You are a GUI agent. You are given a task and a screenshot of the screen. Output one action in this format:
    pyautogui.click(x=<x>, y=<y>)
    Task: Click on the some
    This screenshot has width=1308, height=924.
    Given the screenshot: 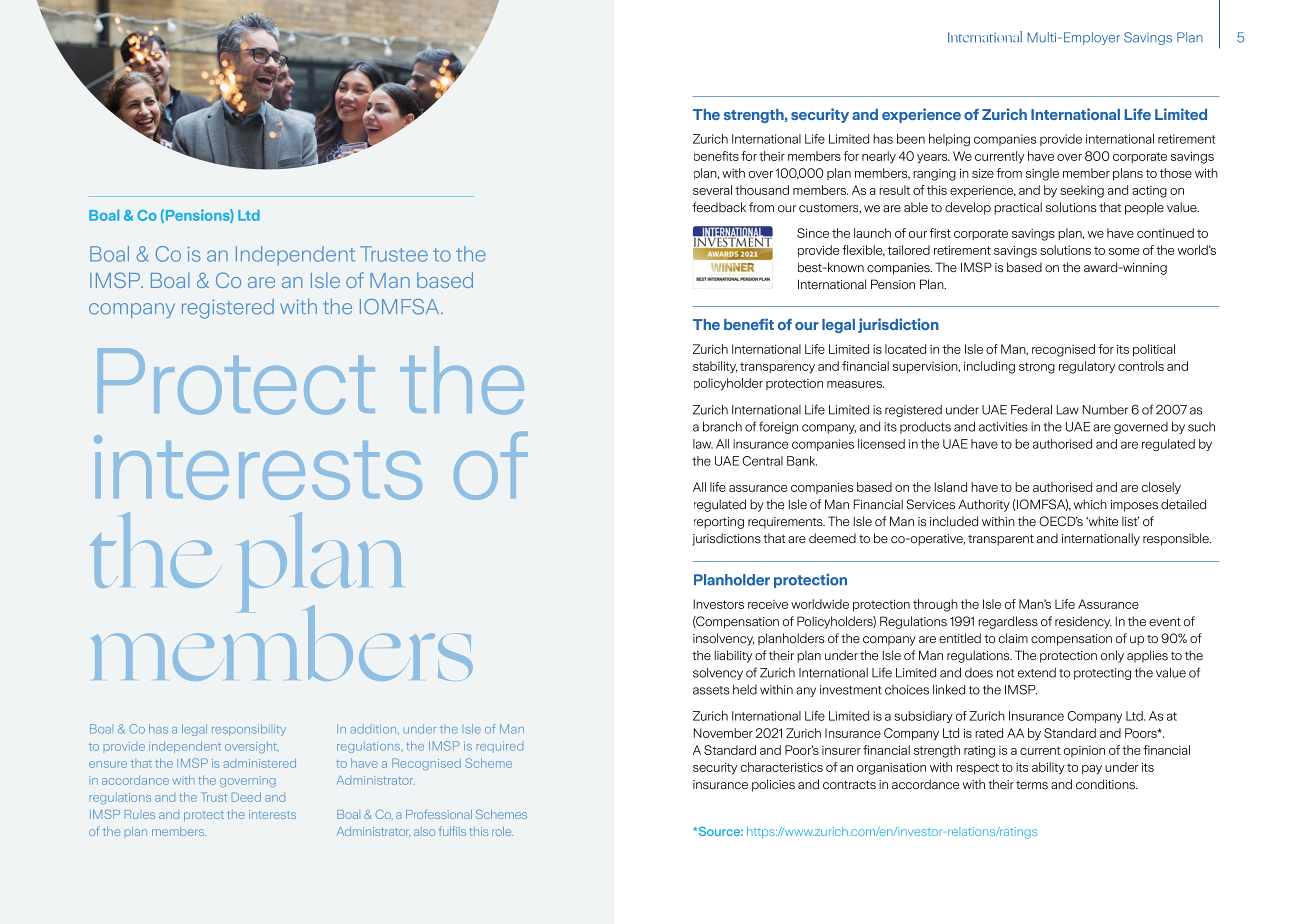 What is the action you would take?
    pyautogui.click(x=1124, y=251)
